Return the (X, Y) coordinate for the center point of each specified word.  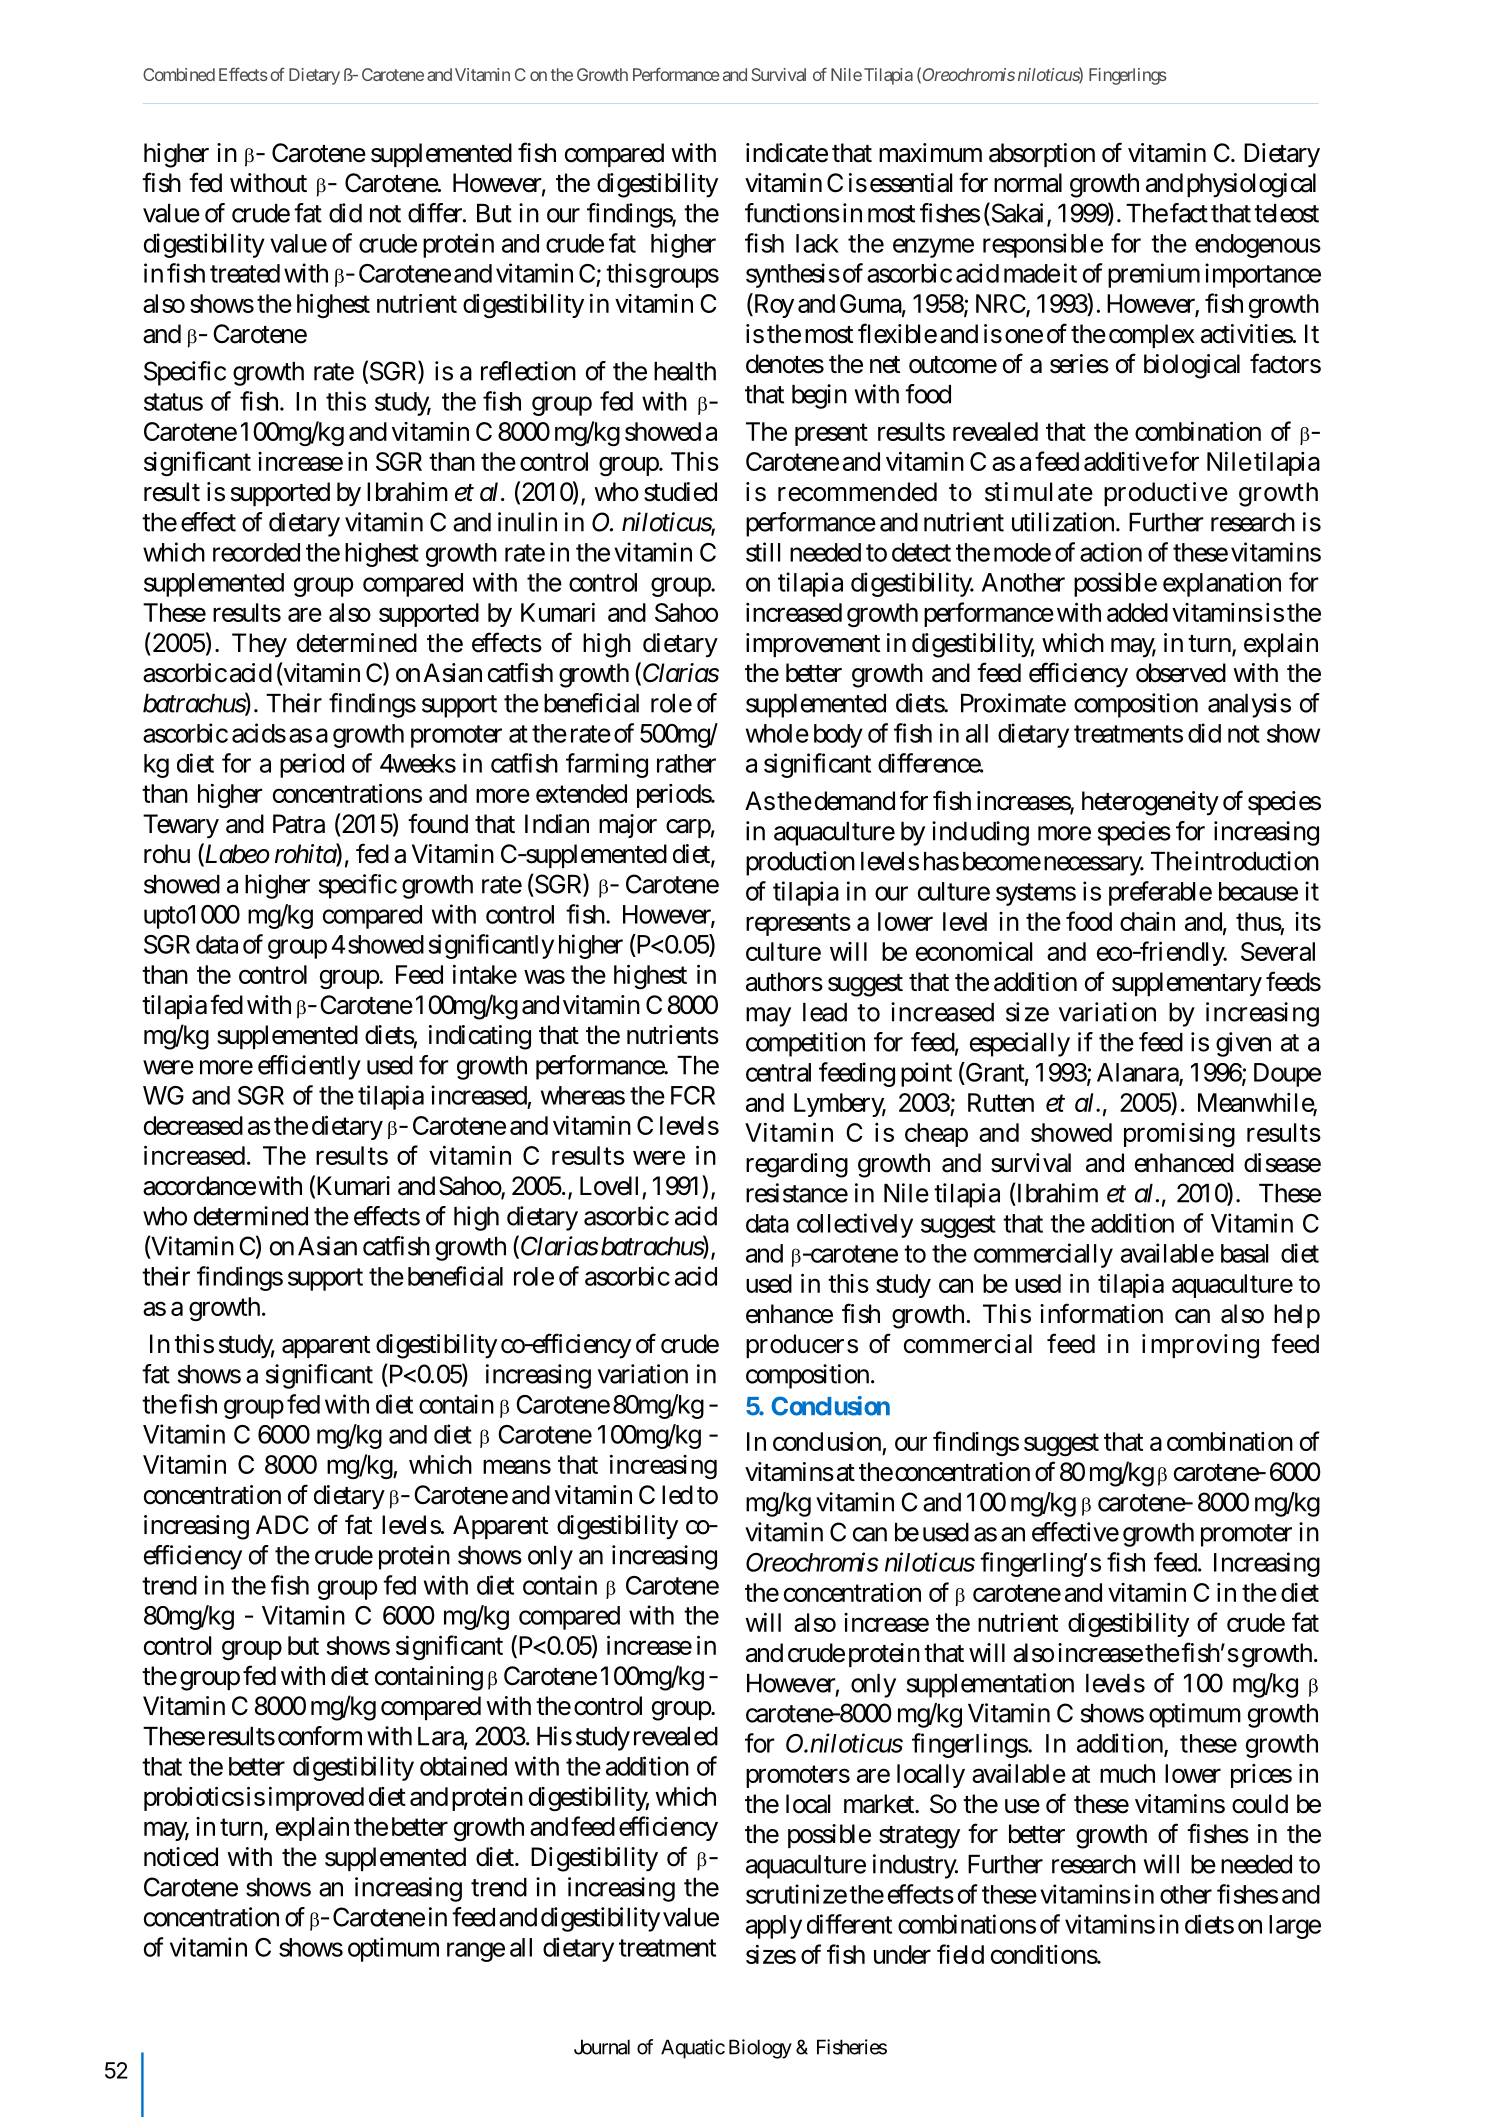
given (1243, 1044)
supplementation (990, 1685)
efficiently (309, 1067)
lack (817, 243)
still (763, 552)
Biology (760, 2049)
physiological (1251, 185)
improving (1200, 1346)
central (778, 1072)
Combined (179, 74)
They (259, 645)
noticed (181, 1857)
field (960, 1954)
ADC (282, 1525)
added (1137, 612)
